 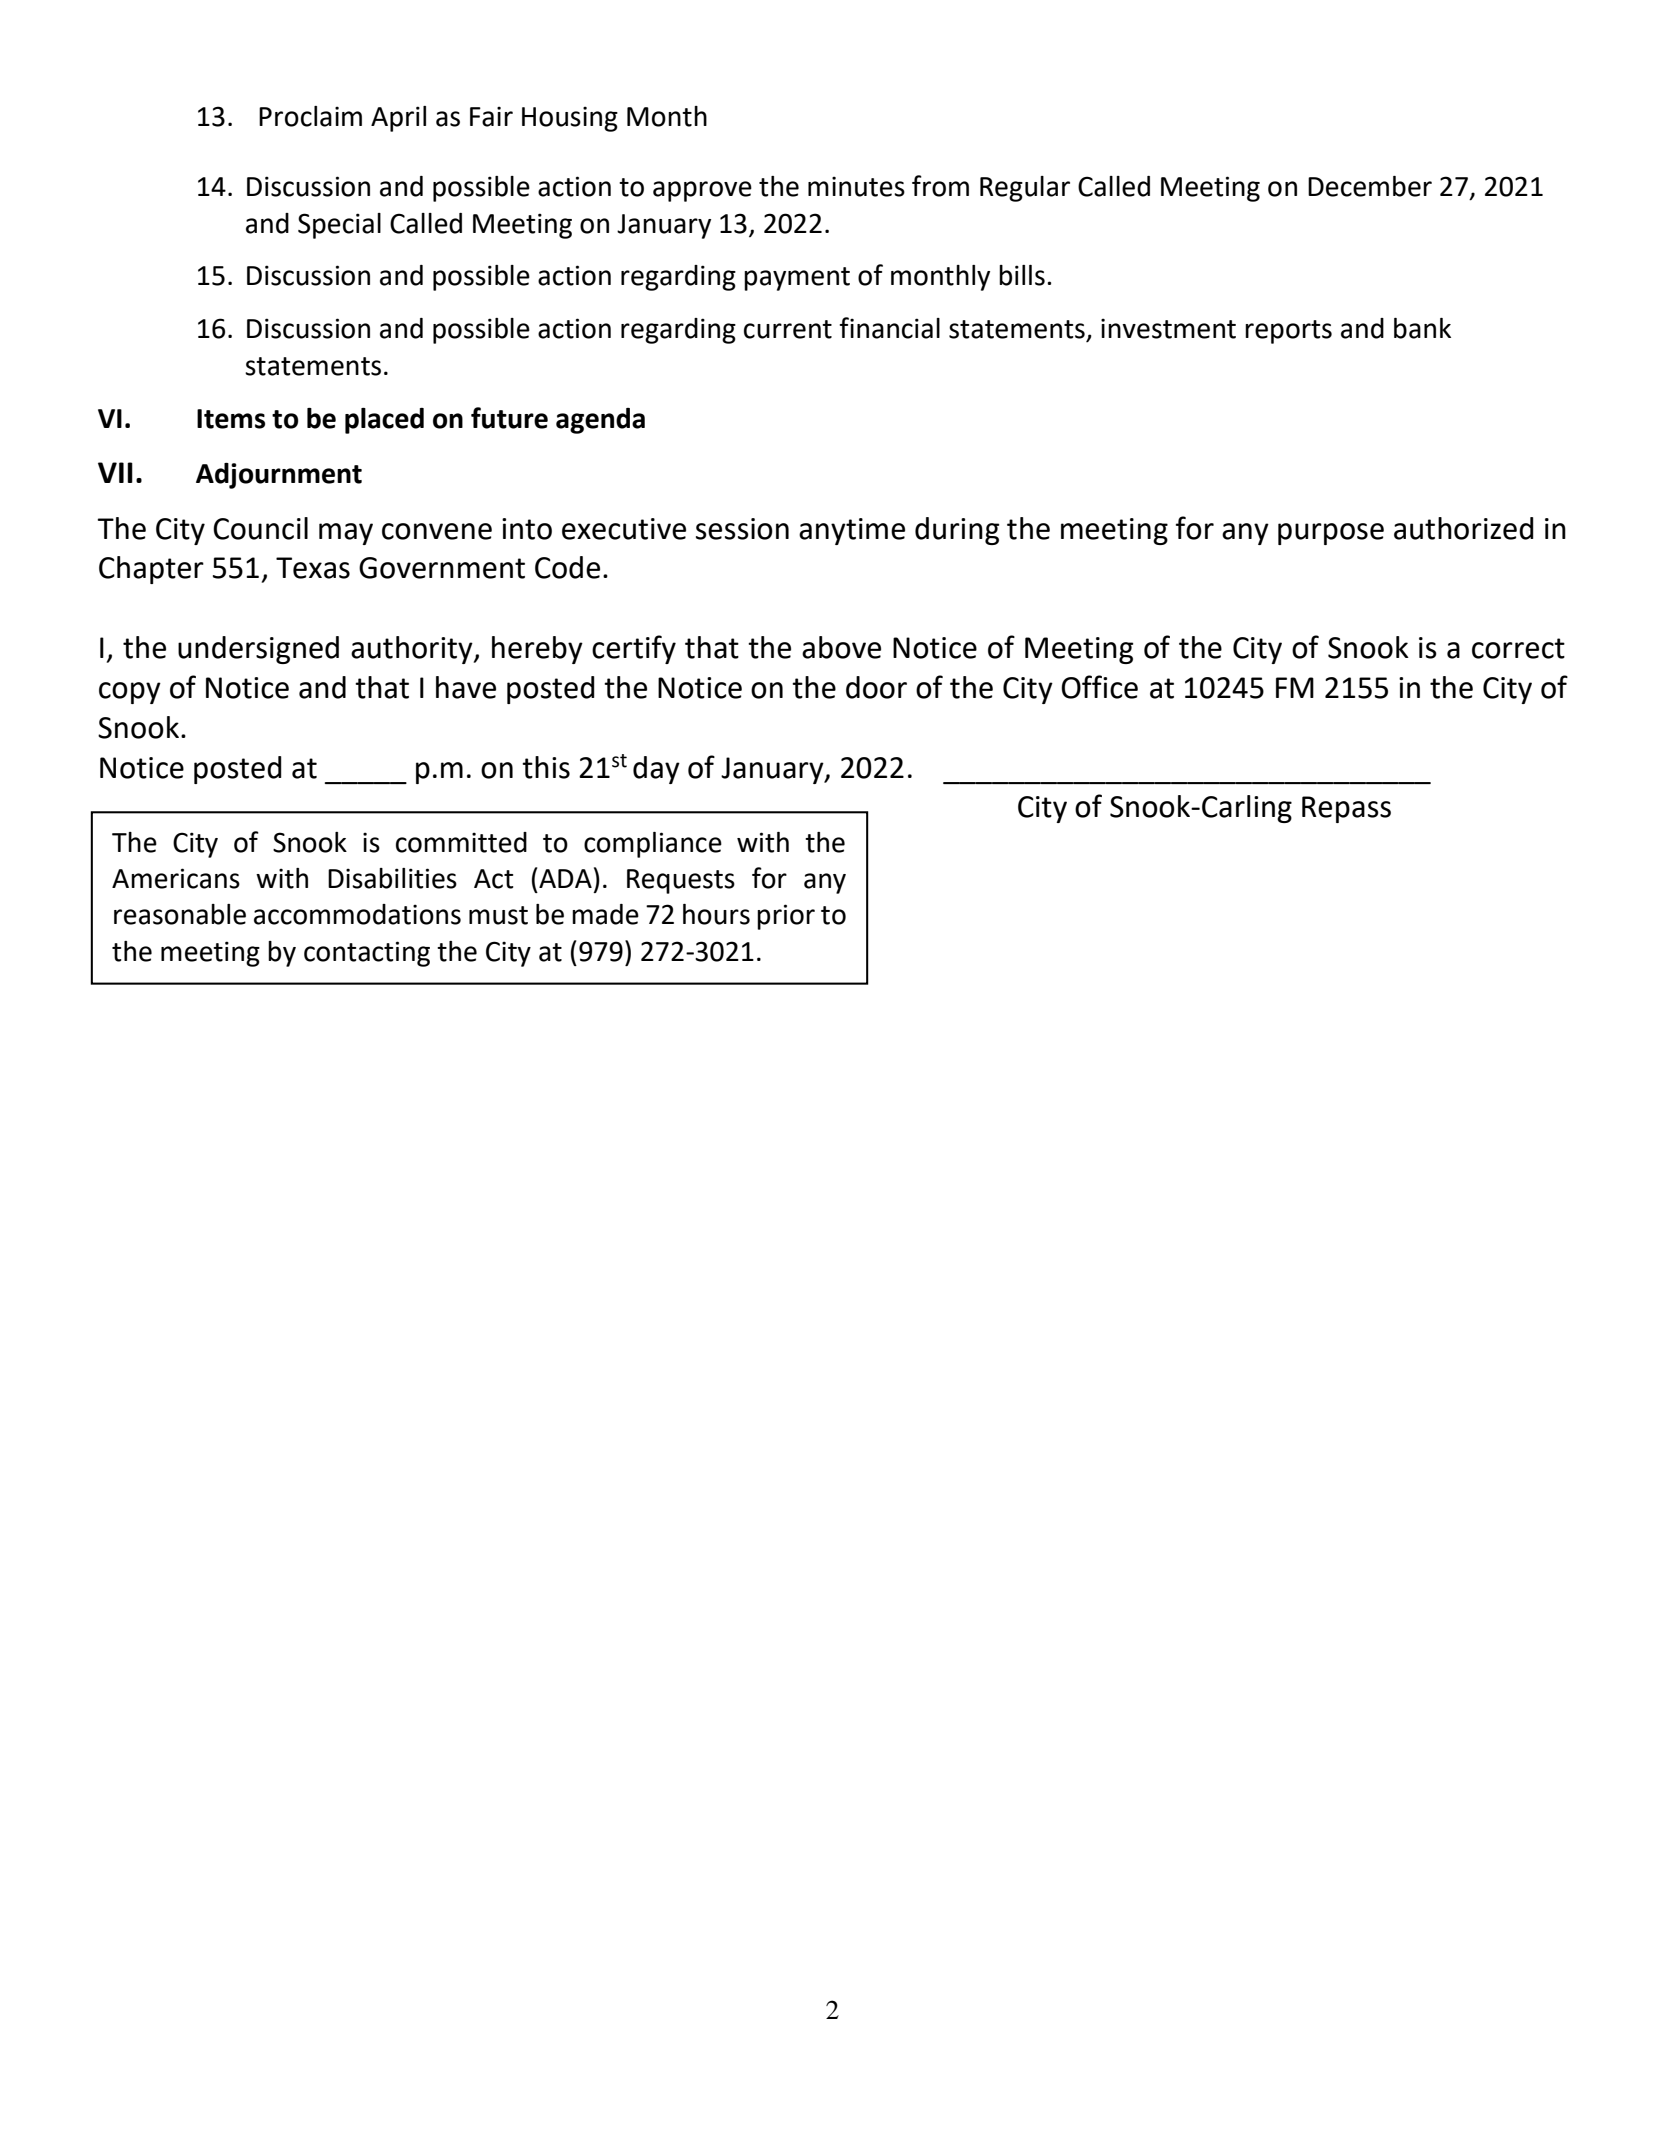 I want to click on undersigned, so click(x=258, y=650).
